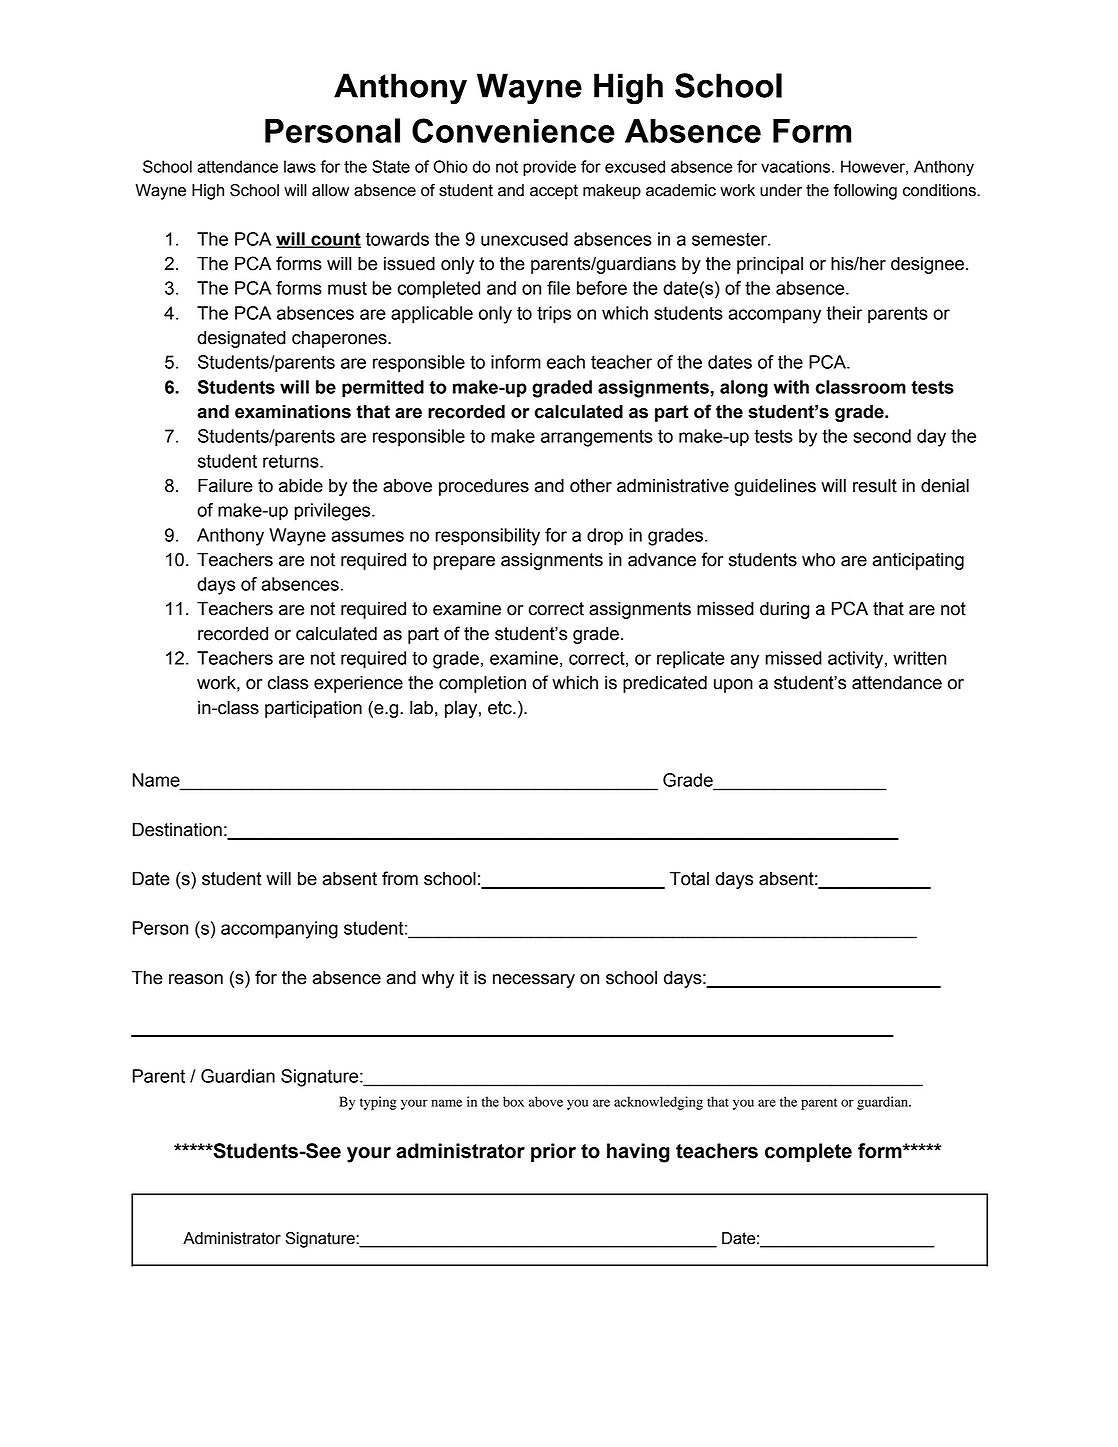 The image size is (1118, 1447). What do you see at coordinates (865, 192) in the document?
I see `following` at bounding box center [865, 192].
